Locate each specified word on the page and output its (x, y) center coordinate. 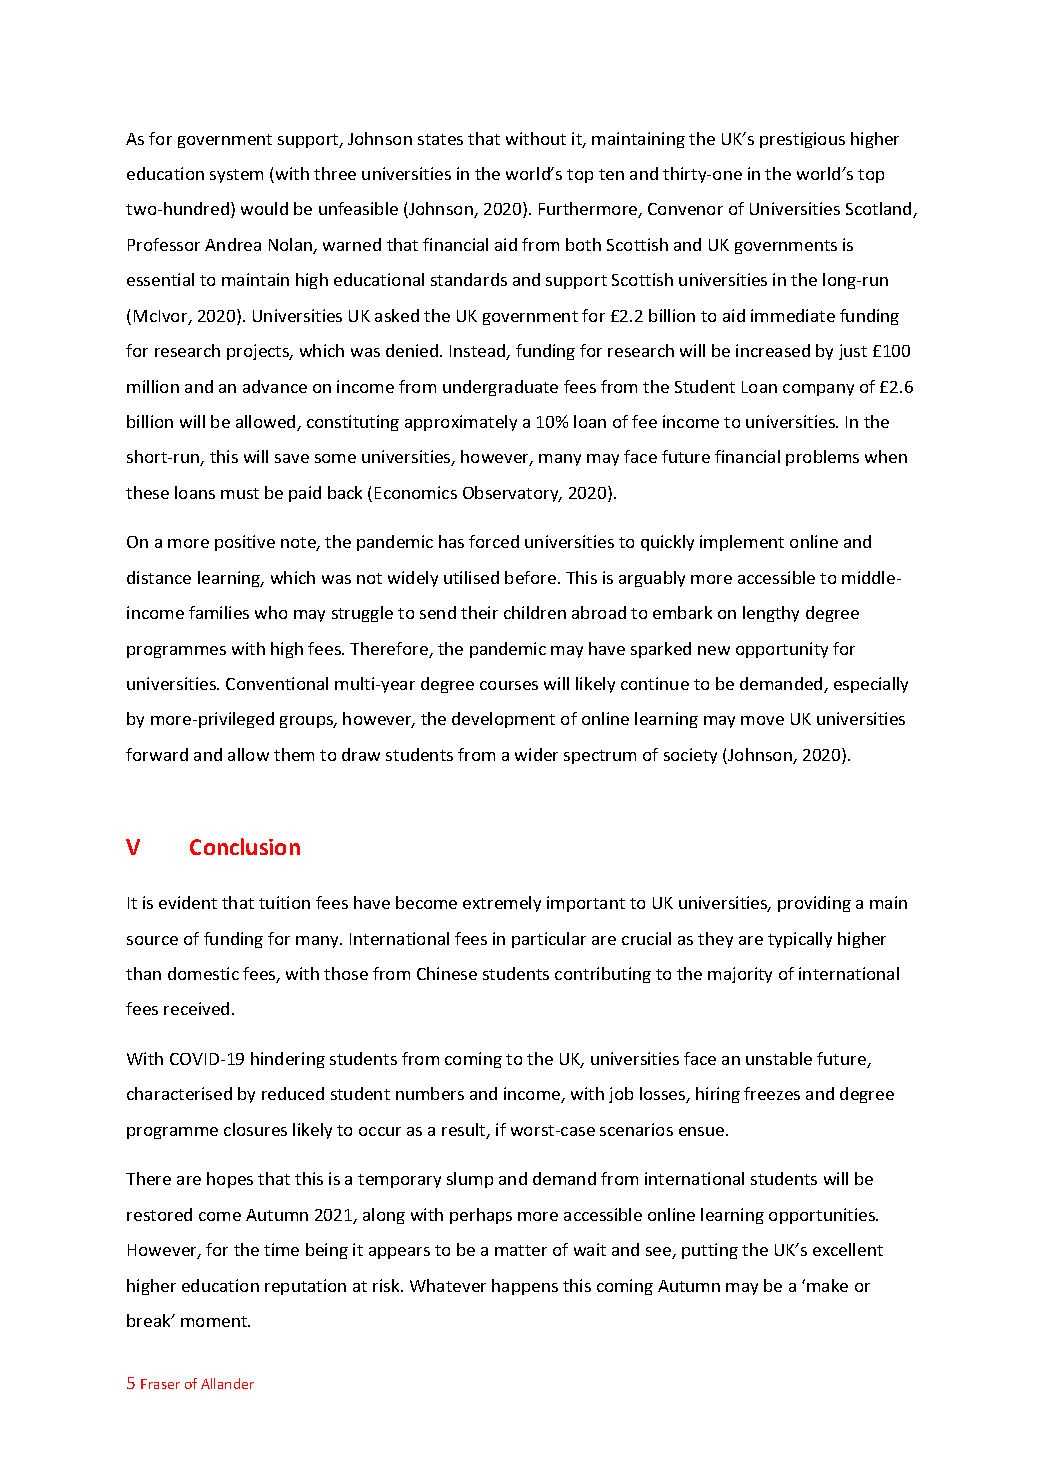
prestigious (802, 140)
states (440, 139)
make (827, 1285)
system (236, 176)
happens (525, 1287)
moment (215, 1321)
